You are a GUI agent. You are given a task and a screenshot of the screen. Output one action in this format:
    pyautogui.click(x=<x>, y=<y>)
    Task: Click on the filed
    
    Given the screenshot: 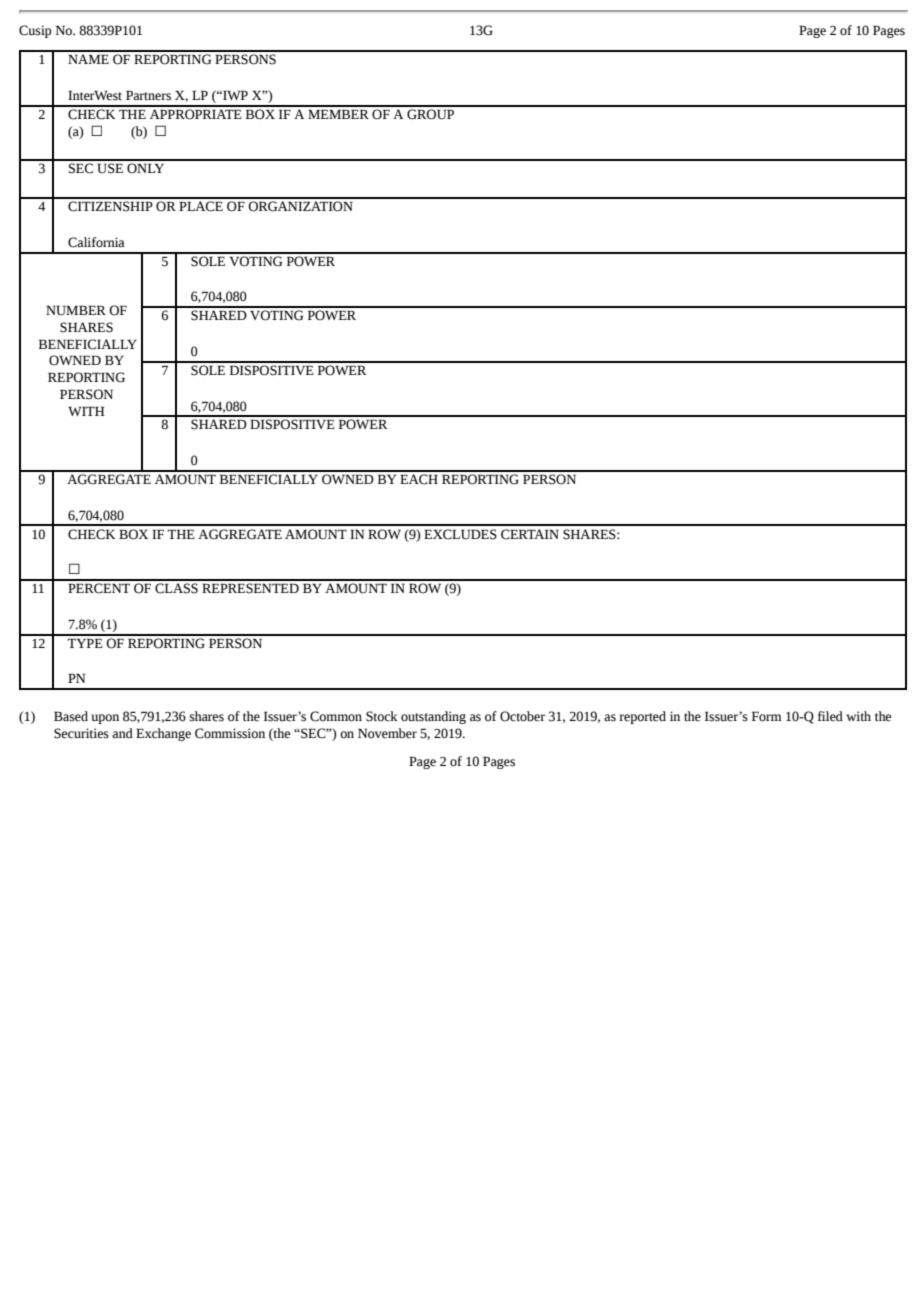 What is the action you would take?
    pyautogui.click(x=830, y=716)
